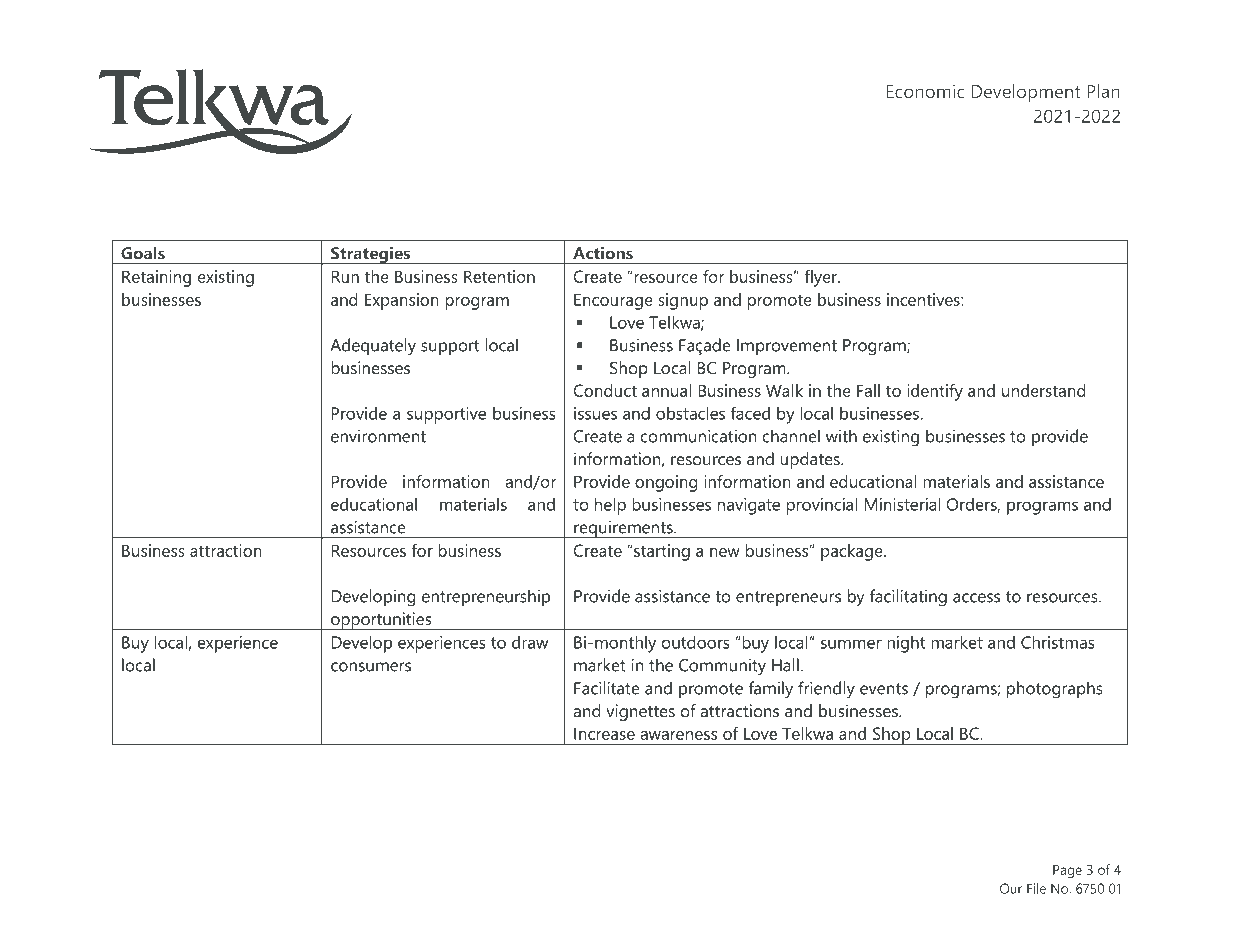 The image size is (1233, 952). I want to click on awareness, so click(678, 735).
